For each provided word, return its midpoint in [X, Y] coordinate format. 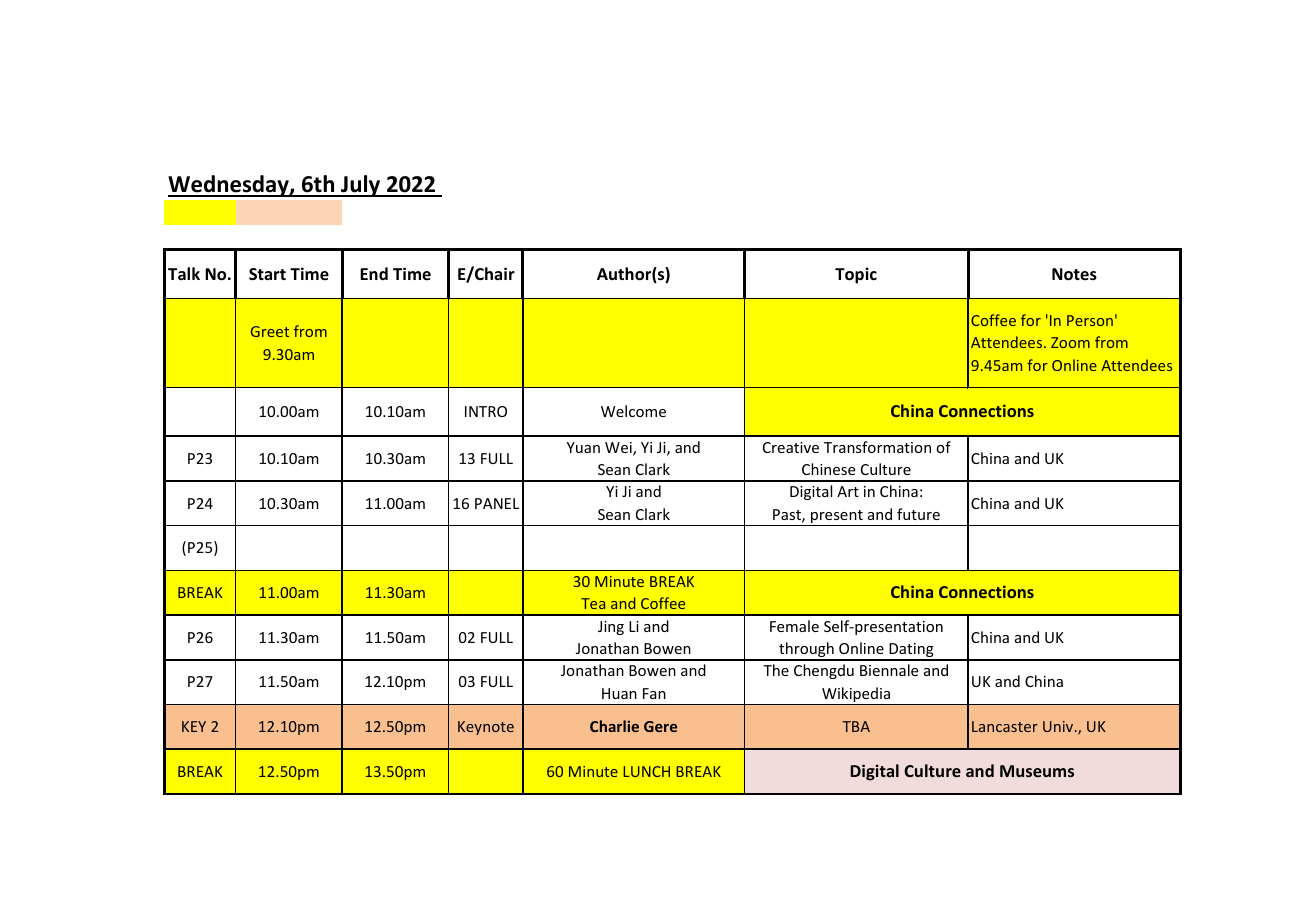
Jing [611, 628]
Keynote [486, 728]
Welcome [633, 411]
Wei [619, 449]
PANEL [497, 503]
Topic [856, 275]
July [361, 186]
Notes [1074, 274]
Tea [593, 603]
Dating [911, 651]
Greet [270, 331]
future [918, 514]
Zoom [1070, 342]
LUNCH [646, 771]
